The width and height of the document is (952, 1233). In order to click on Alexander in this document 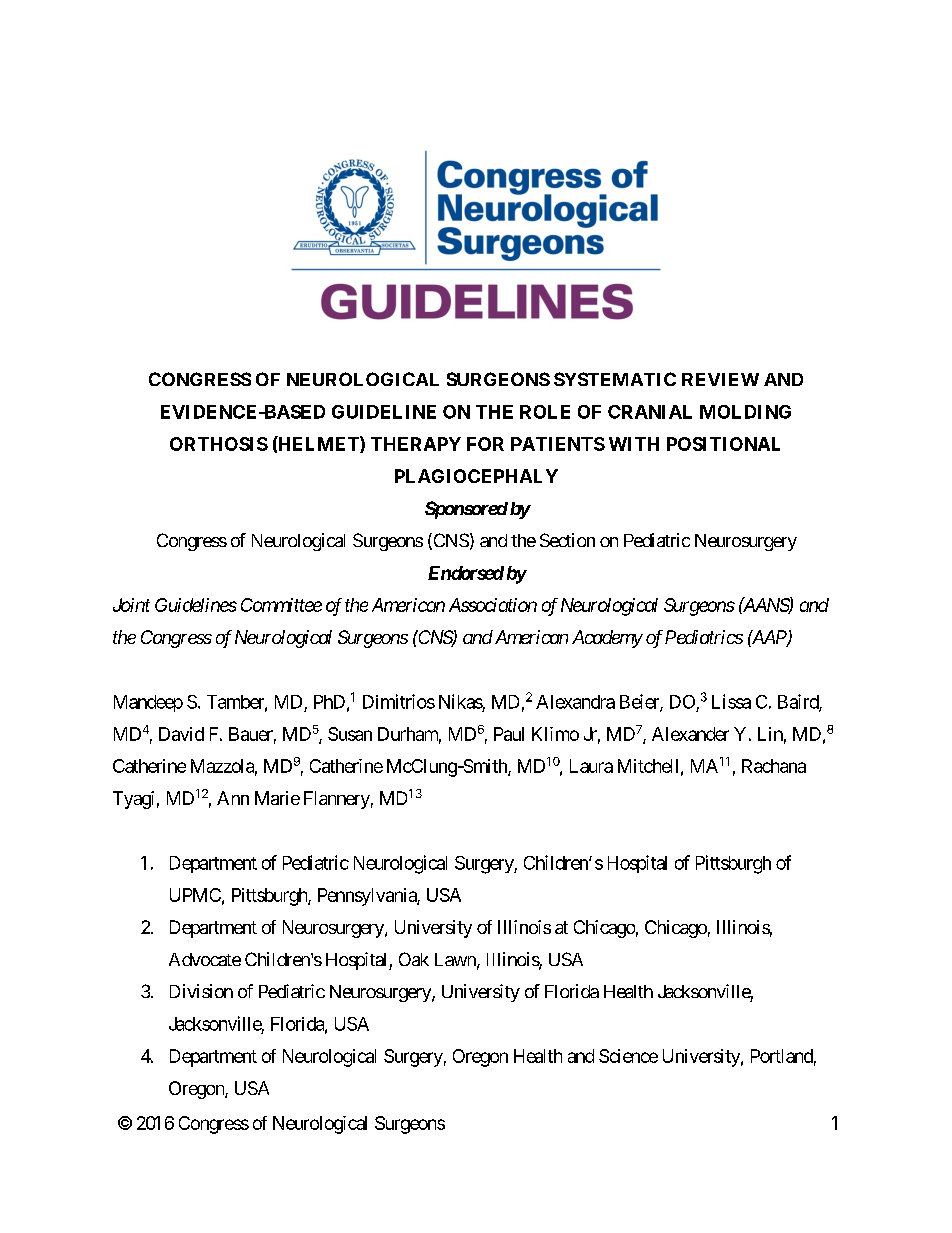, I will do `click(690, 734)`.
